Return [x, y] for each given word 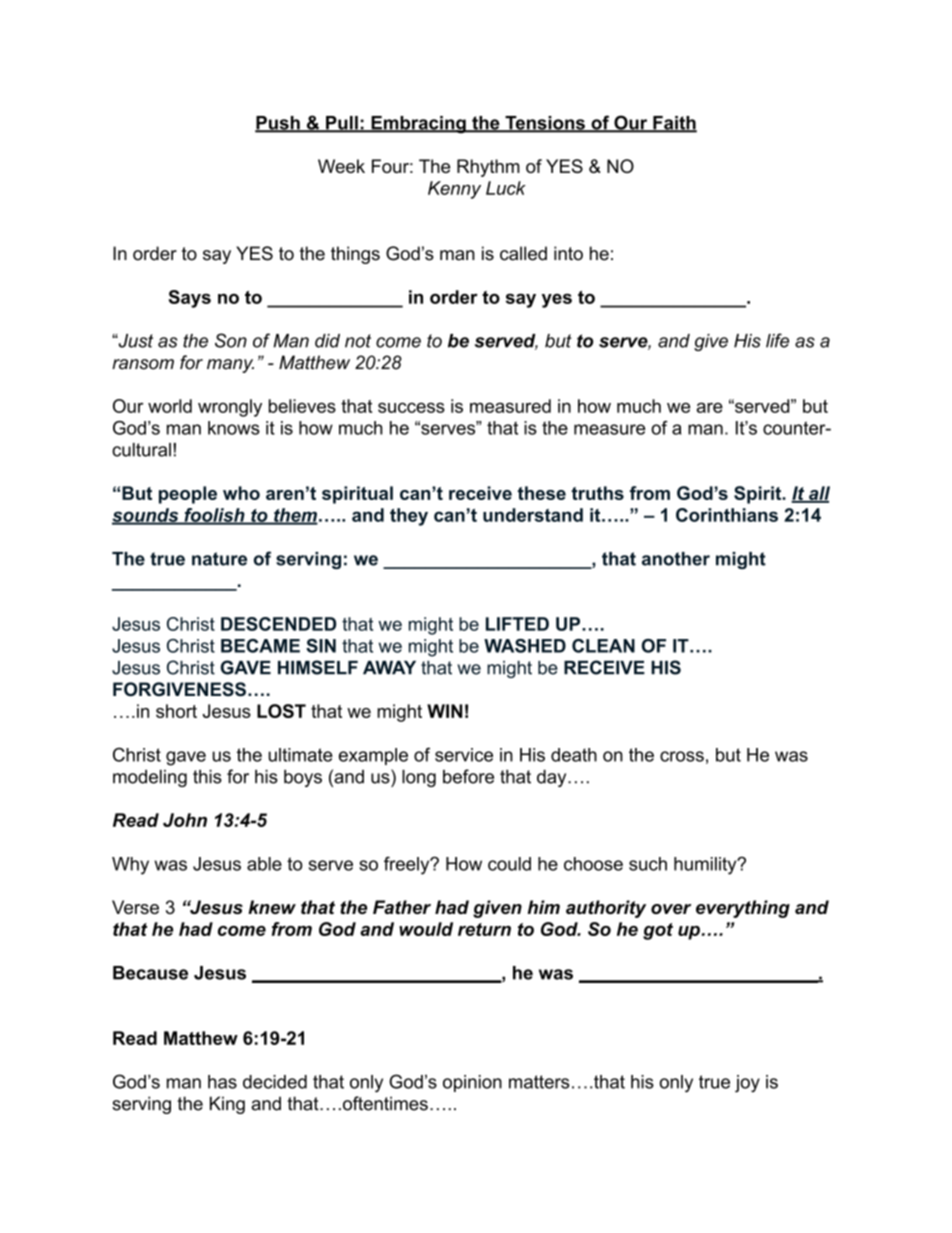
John [185, 820]
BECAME [260, 646]
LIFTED [517, 624]
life [777, 340]
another [676, 559]
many [230, 366]
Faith [674, 124]
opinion [472, 1083]
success [411, 407]
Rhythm [488, 168]
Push [278, 124]
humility [706, 866]
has [222, 1082]
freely [408, 865]
